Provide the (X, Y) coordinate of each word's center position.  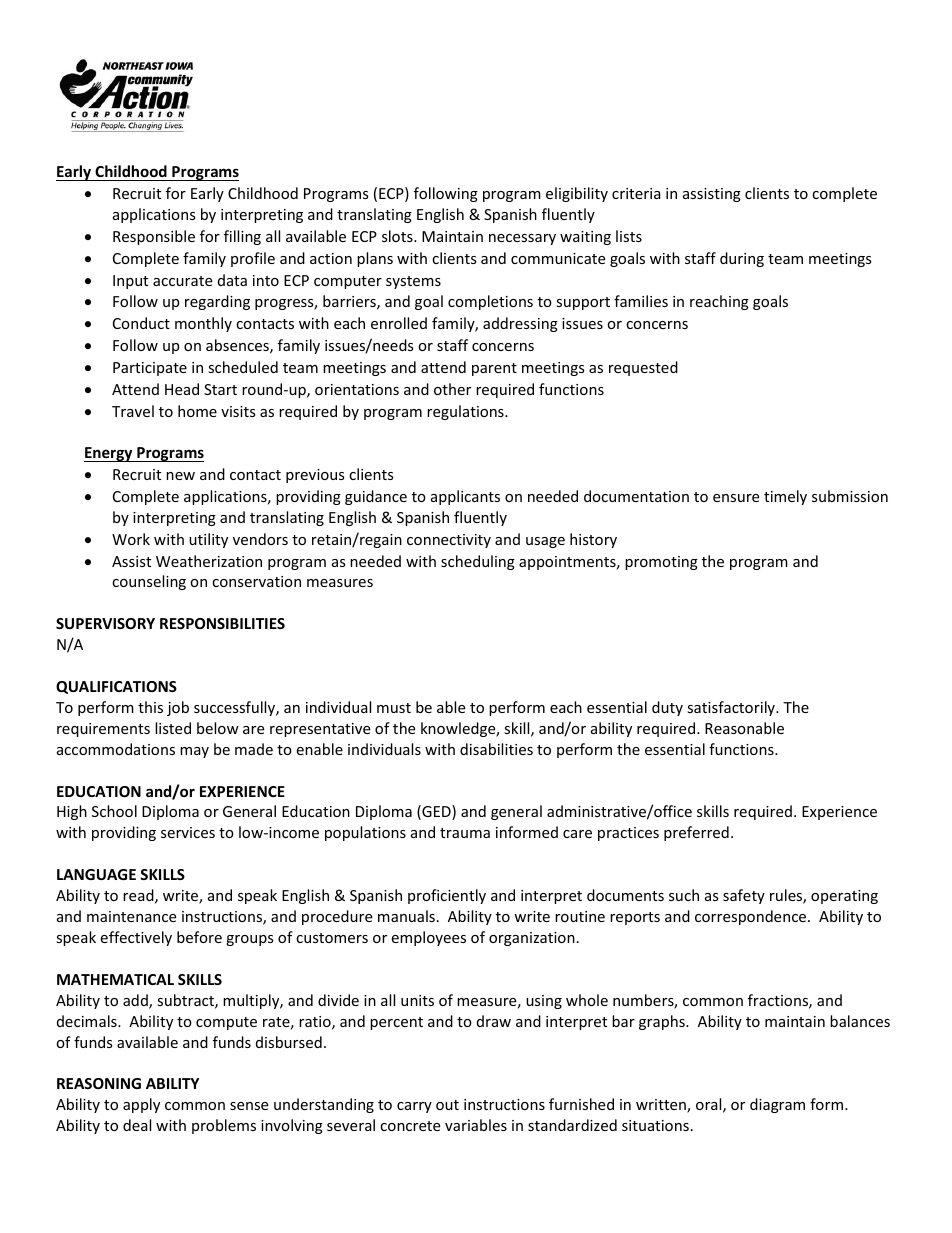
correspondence (752, 917)
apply (141, 1105)
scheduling (478, 562)
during (742, 259)
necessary (522, 239)
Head (182, 389)
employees (428, 938)
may (194, 752)
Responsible (154, 237)
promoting (661, 563)
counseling (149, 582)
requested (643, 368)
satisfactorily (732, 708)
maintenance (131, 916)
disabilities (496, 749)
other (452, 389)
